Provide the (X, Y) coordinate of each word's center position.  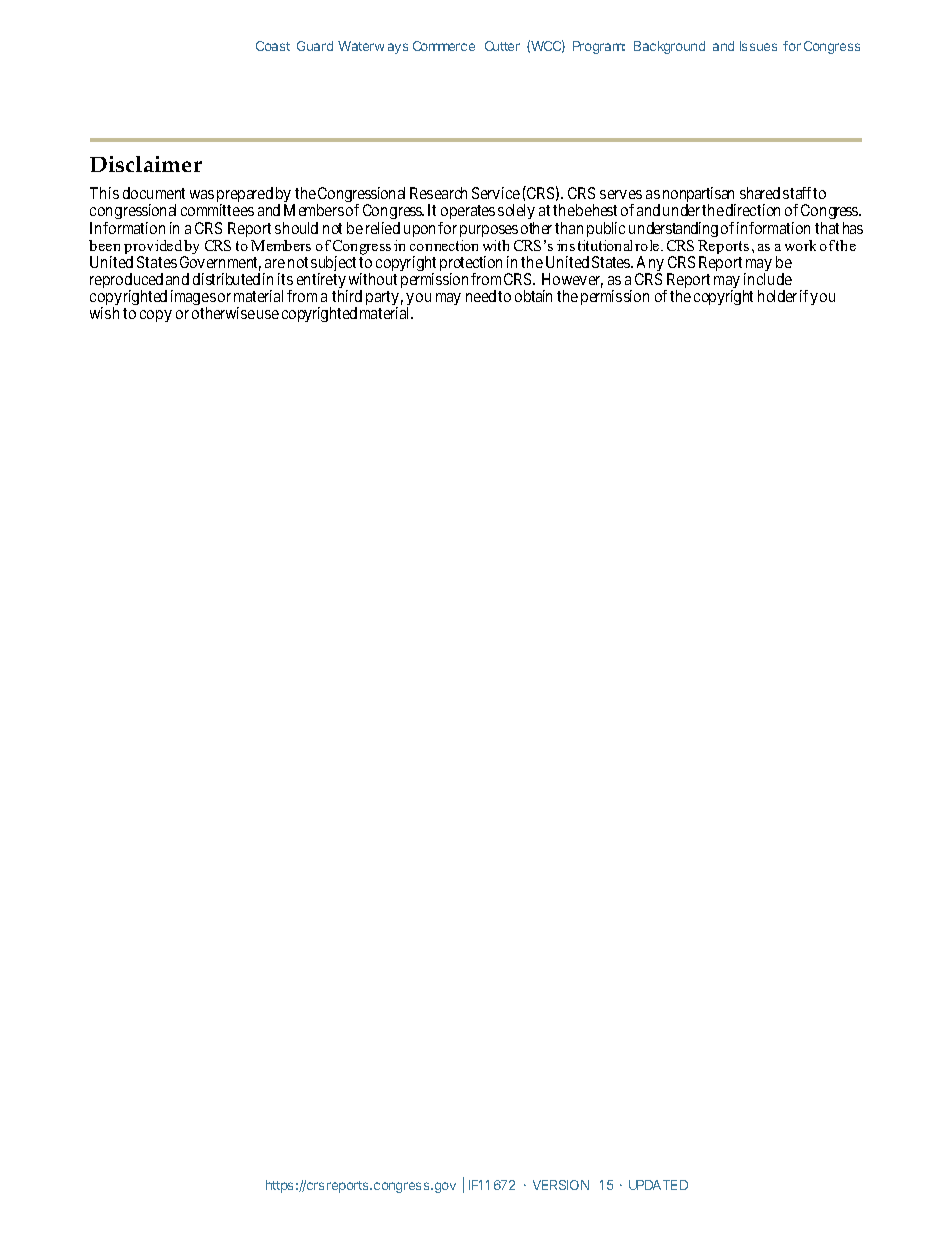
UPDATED (658, 1185)
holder (777, 296)
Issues (758, 46)
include (768, 279)
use (268, 314)
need (481, 296)
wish (104, 313)
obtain (533, 296)
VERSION (561, 1185)
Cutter (502, 46)
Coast (273, 46)
